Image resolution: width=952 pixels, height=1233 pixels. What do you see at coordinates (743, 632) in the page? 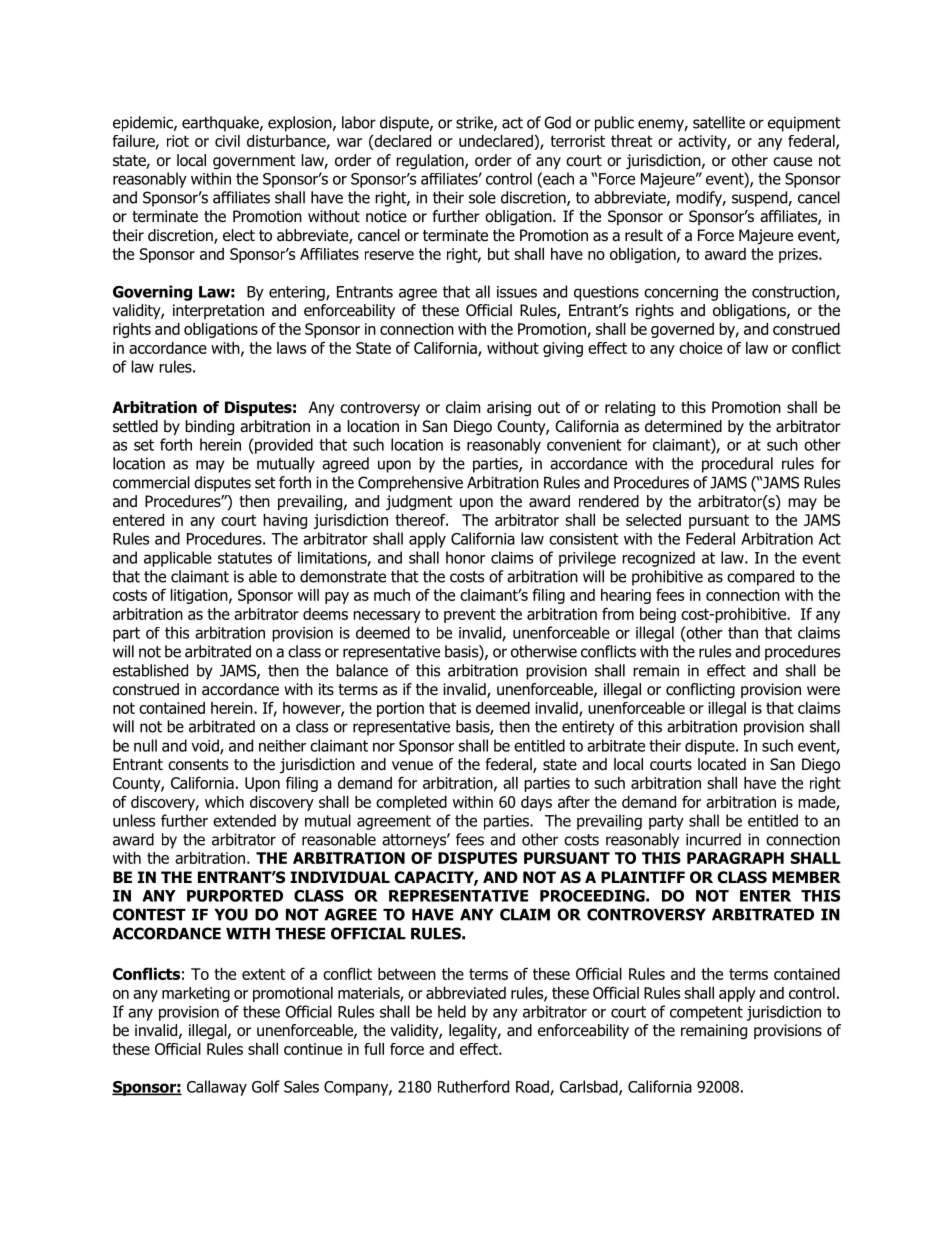
I see `than` at bounding box center [743, 632].
